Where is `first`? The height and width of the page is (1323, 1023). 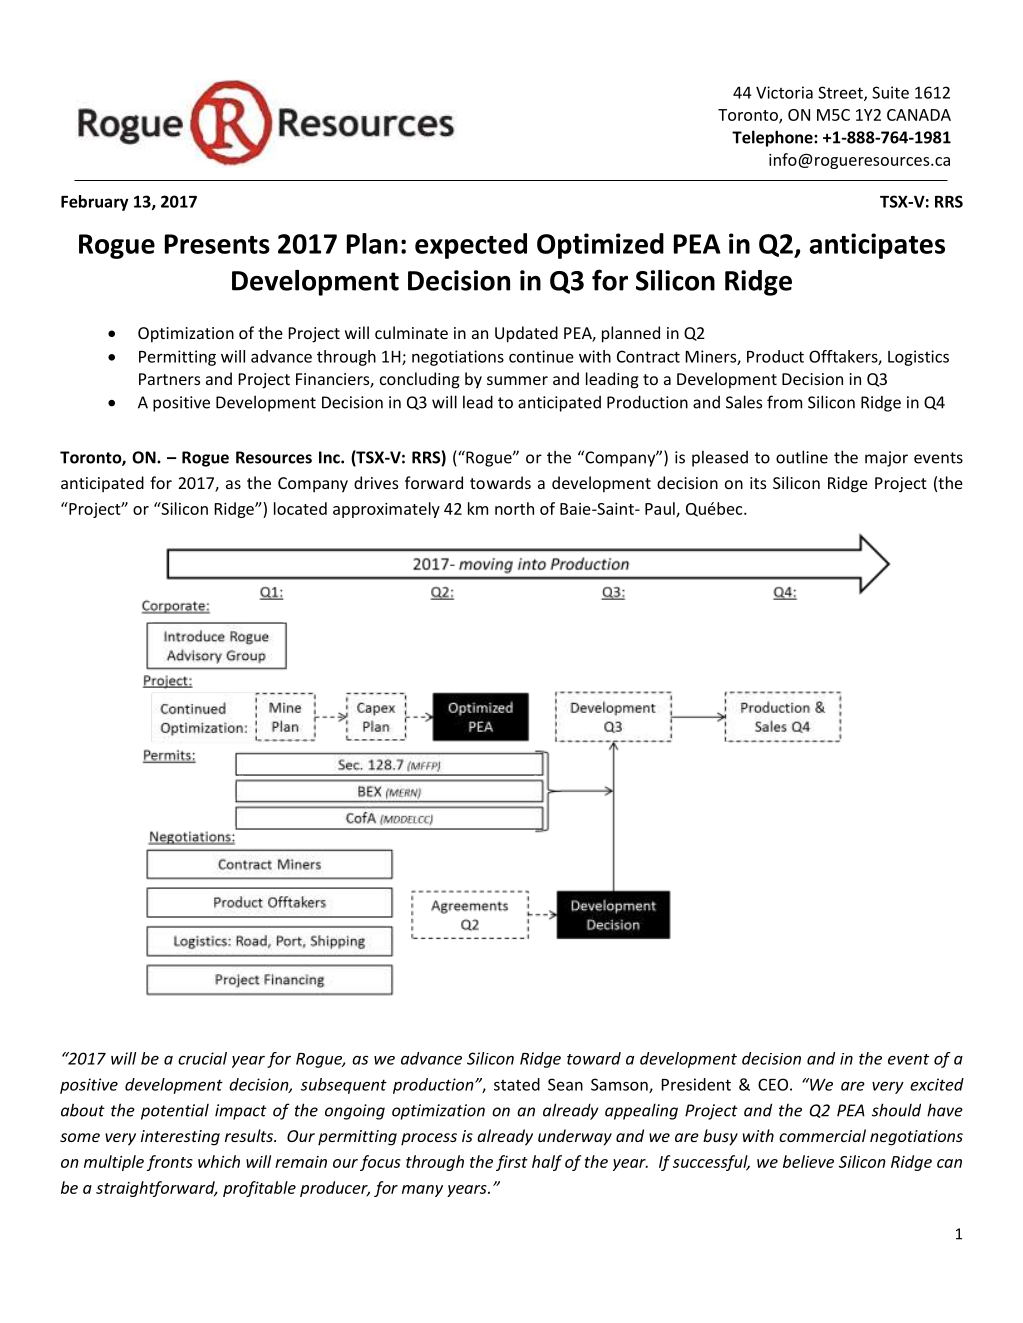 first is located at coordinates (512, 1163).
